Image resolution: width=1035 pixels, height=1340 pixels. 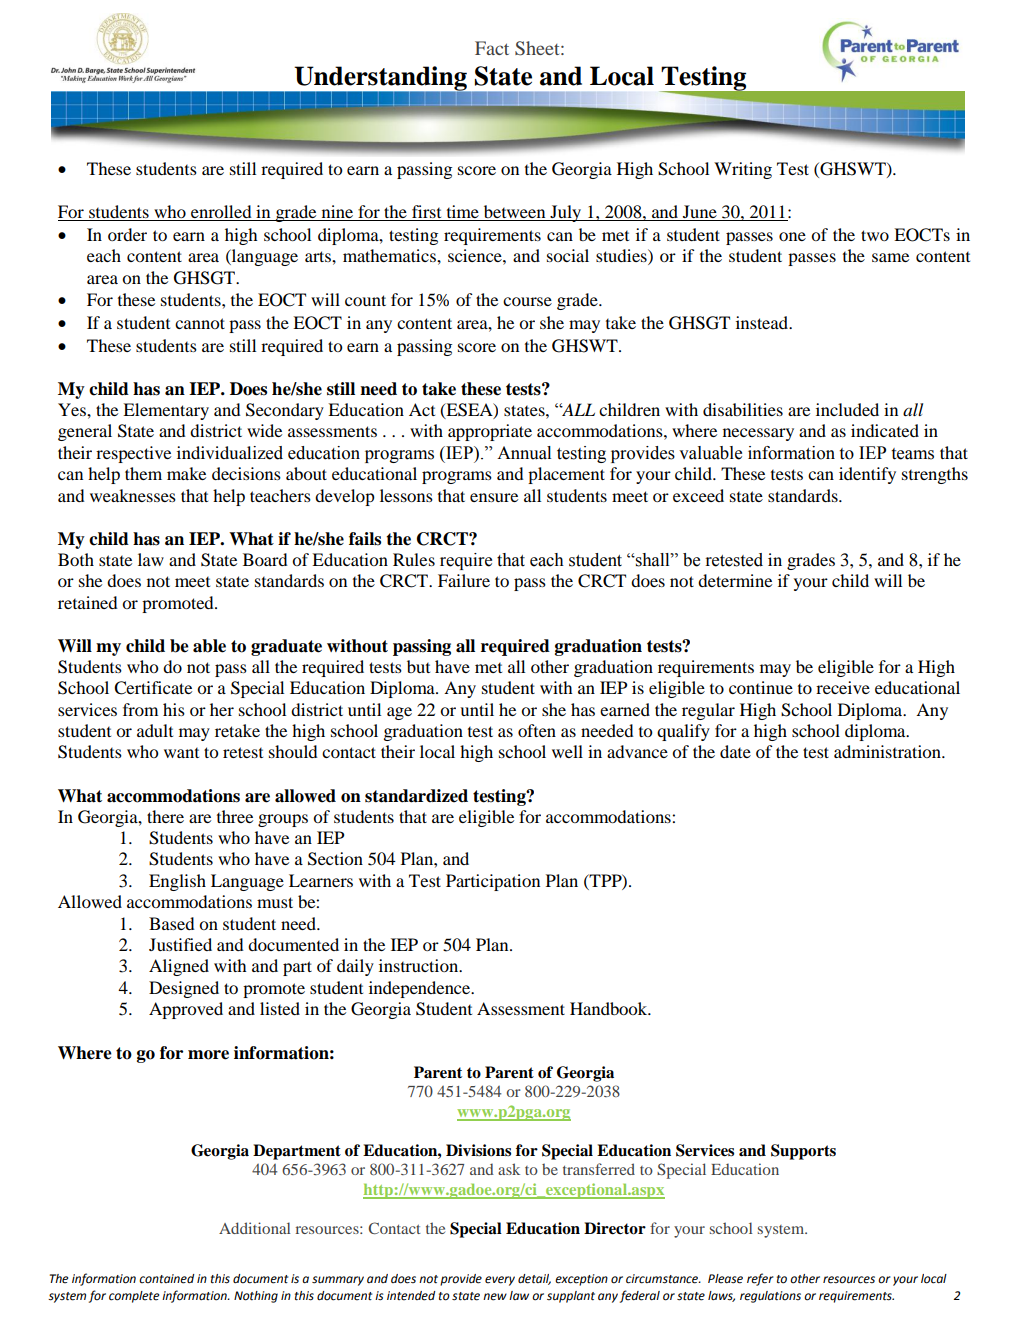 What do you see at coordinates (418, 666) in the screenshot?
I see `but` at bounding box center [418, 666].
